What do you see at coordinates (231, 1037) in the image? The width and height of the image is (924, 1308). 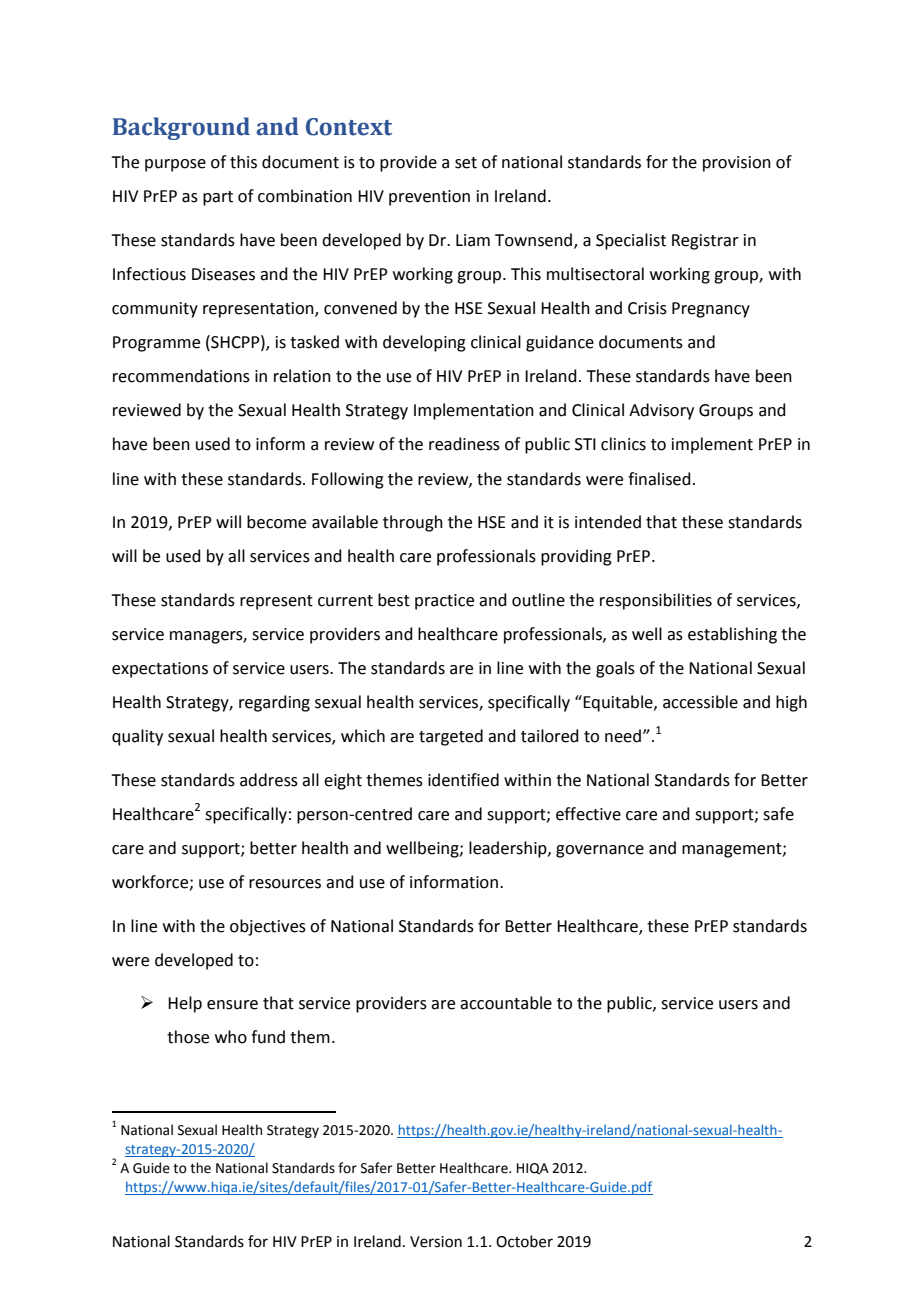 I see `who` at bounding box center [231, 1037].
